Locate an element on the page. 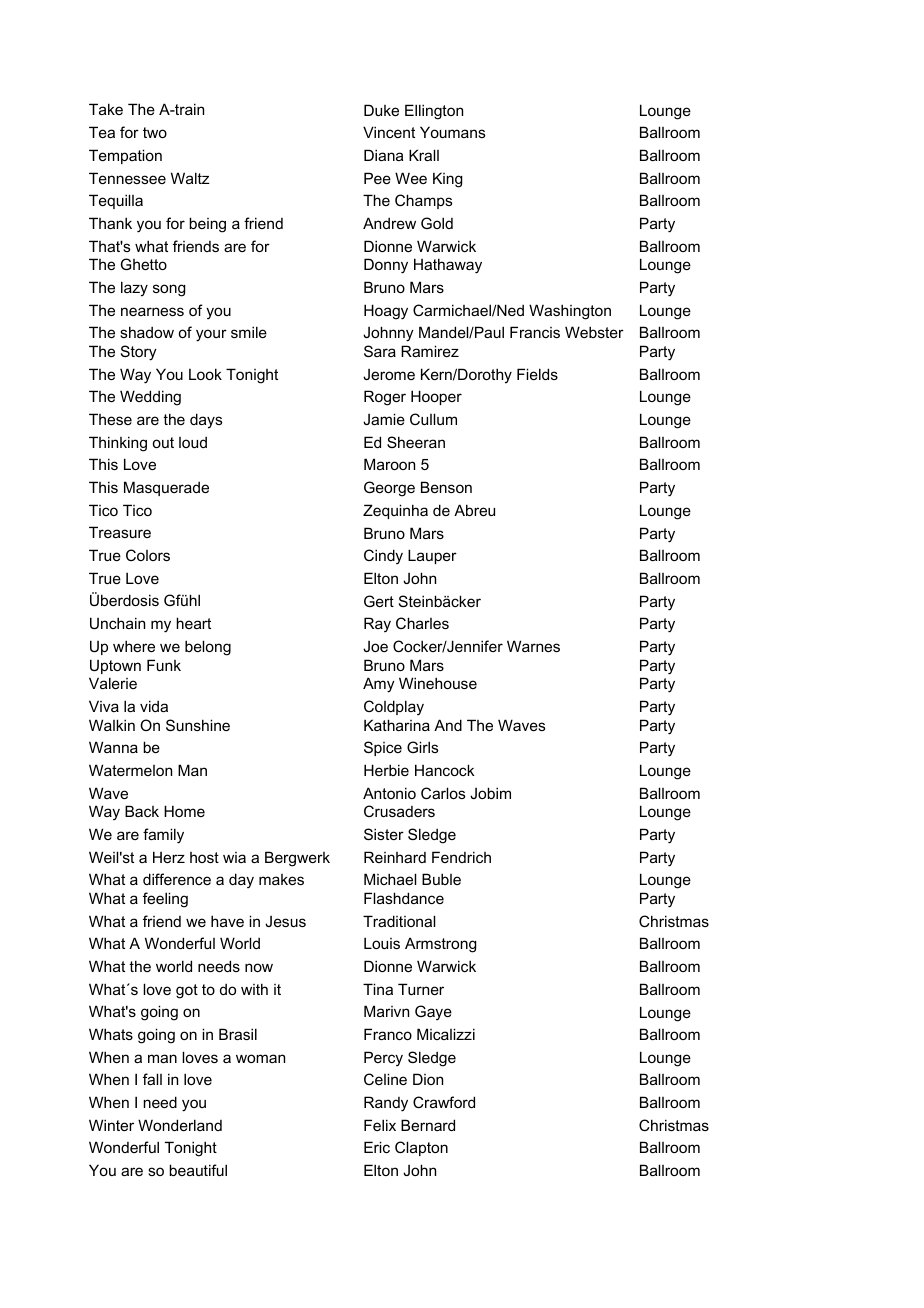 Image resolution: width=924 pixels, height=1308 pixels. Abreu is located at coordinates (474, 510).
